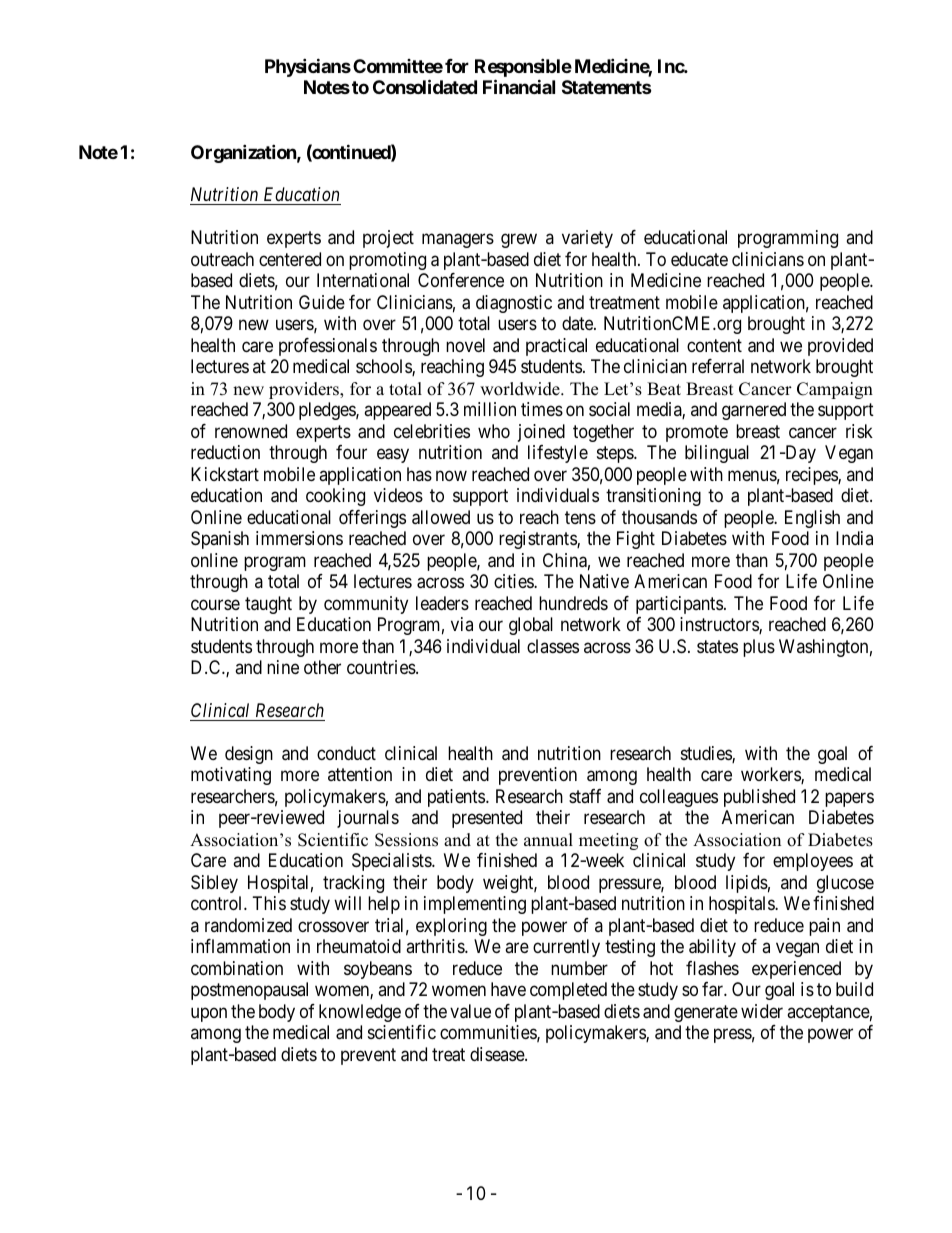  What do you see at coordinates (699, 259) in the screenshot?
I see `educate` at bounding box center [699, 259].
